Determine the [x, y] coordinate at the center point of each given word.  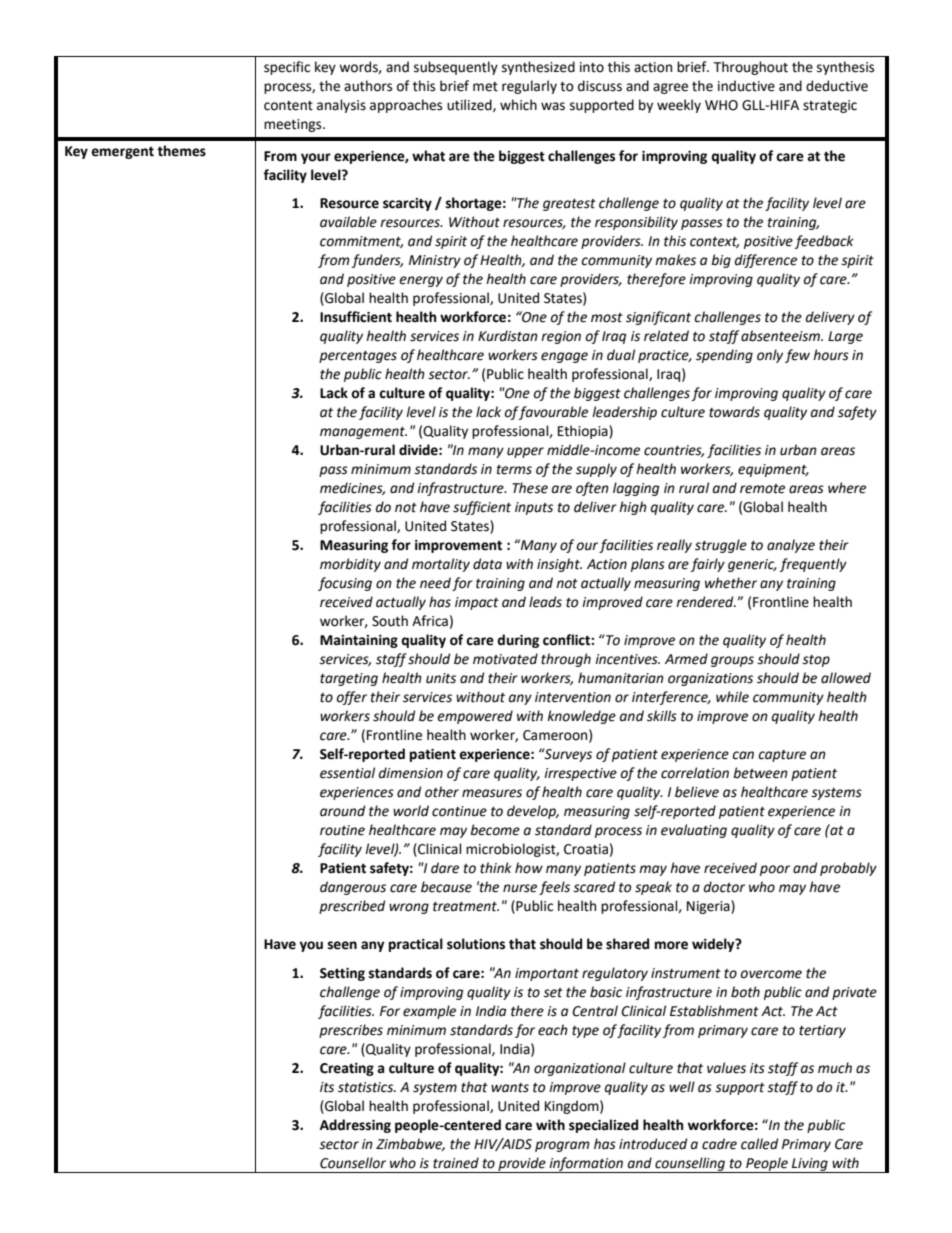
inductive [746, 86]
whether [731, 583]
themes [181, 151]
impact [477, 603]
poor [775, 870]
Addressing [355, 1126]
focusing [345, 584]
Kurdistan [508, 336]
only [770, 356]
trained [456, 1163]
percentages [358, 357]
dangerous [353, 888]
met [485, 87]
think [496, 868]
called [759, 1144]
